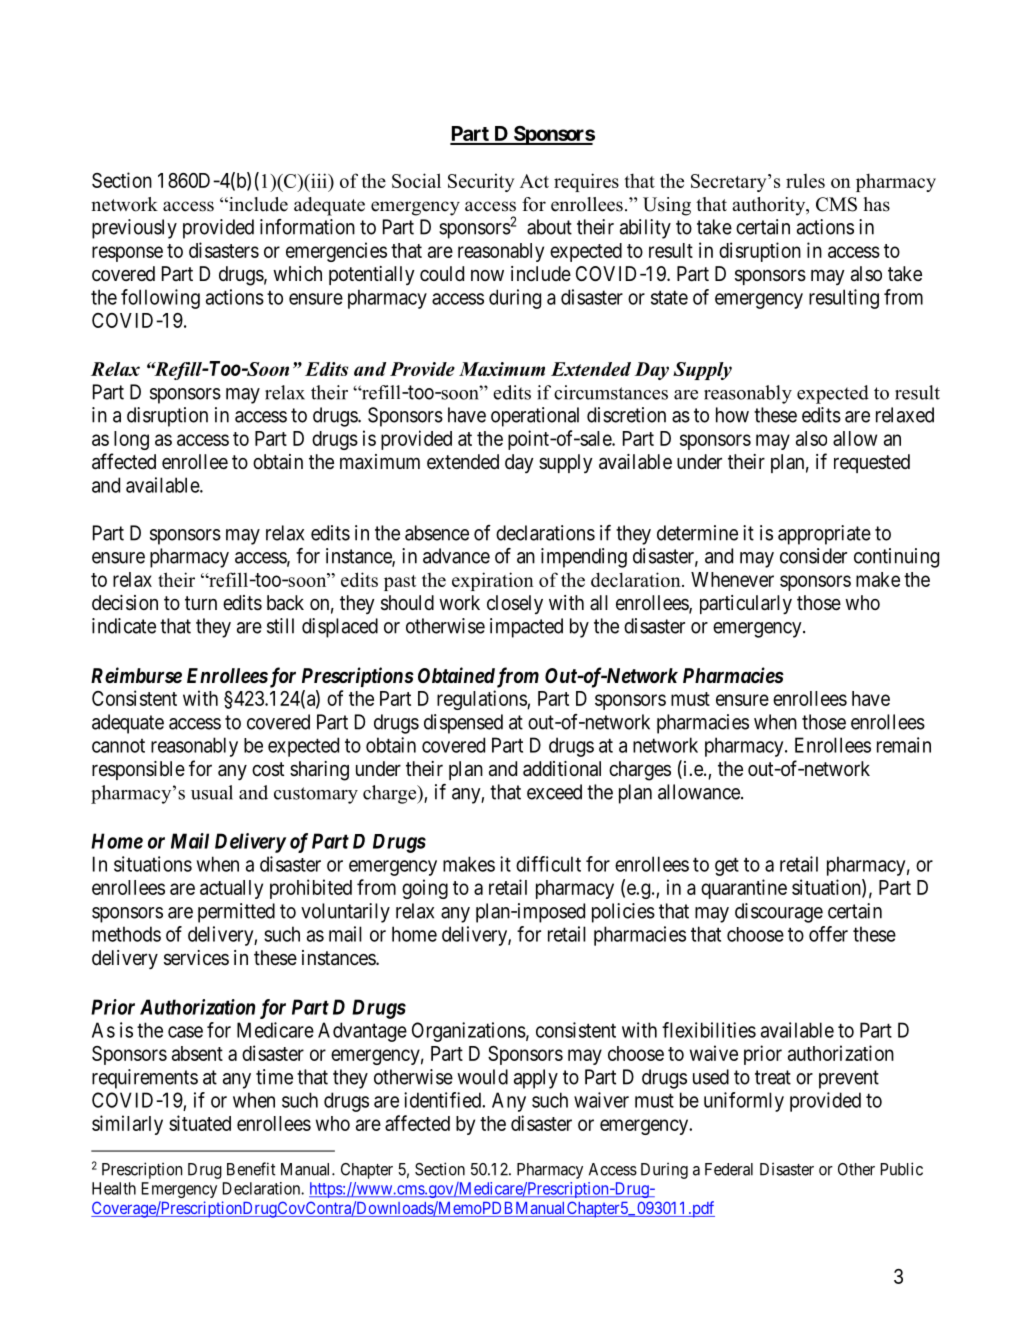  Describe the element at coordinates (251, 1169) in the screenshot. I see `Benefit` at that location.
